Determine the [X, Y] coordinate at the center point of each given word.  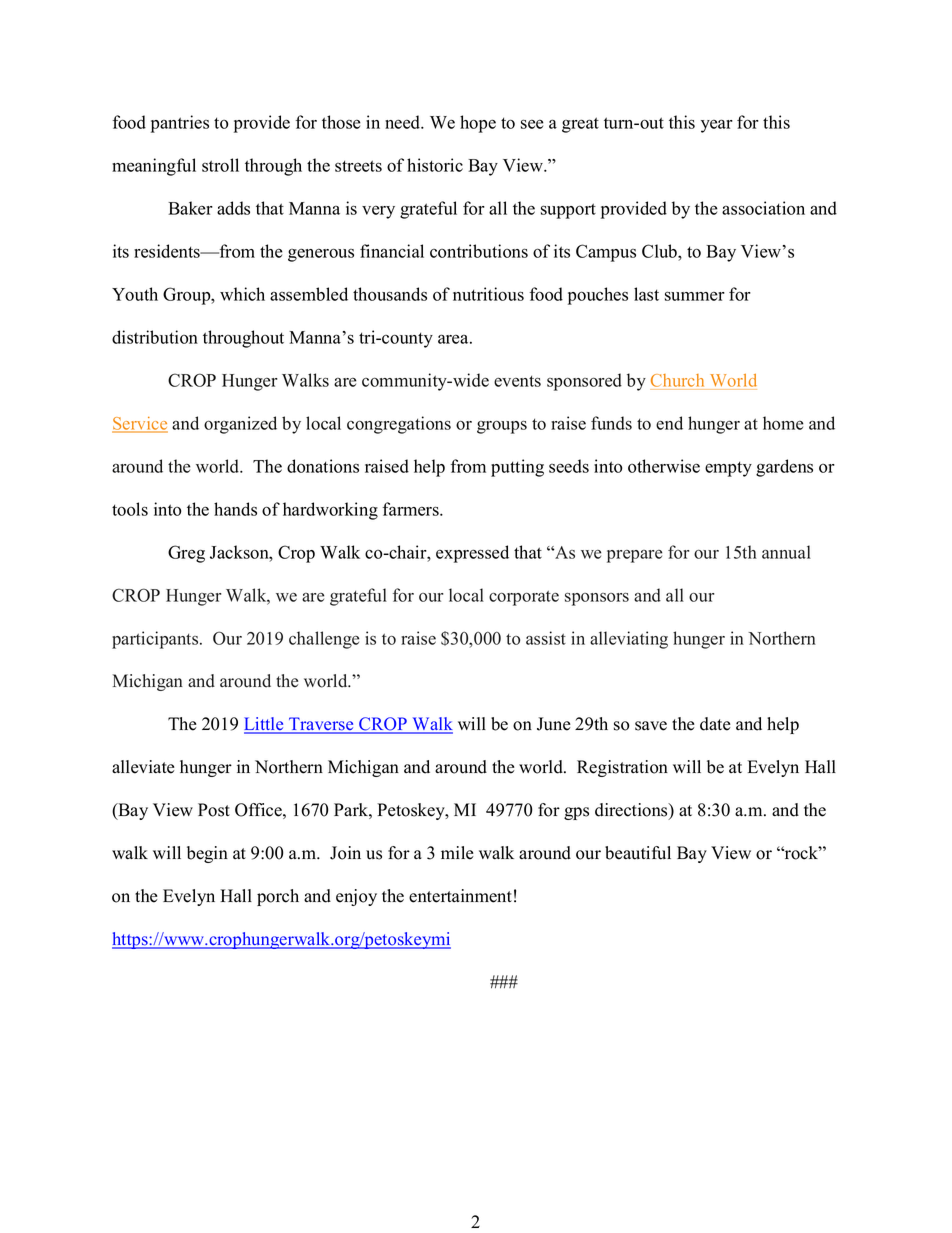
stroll [220, 165]
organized [240, 425]
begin [207, 854]
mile [457, 853]
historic [435, 165]
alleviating [629, 640]
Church [677, 380]
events [517, 381]
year [717, 126]
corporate [524, 598]
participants [156, 640]
